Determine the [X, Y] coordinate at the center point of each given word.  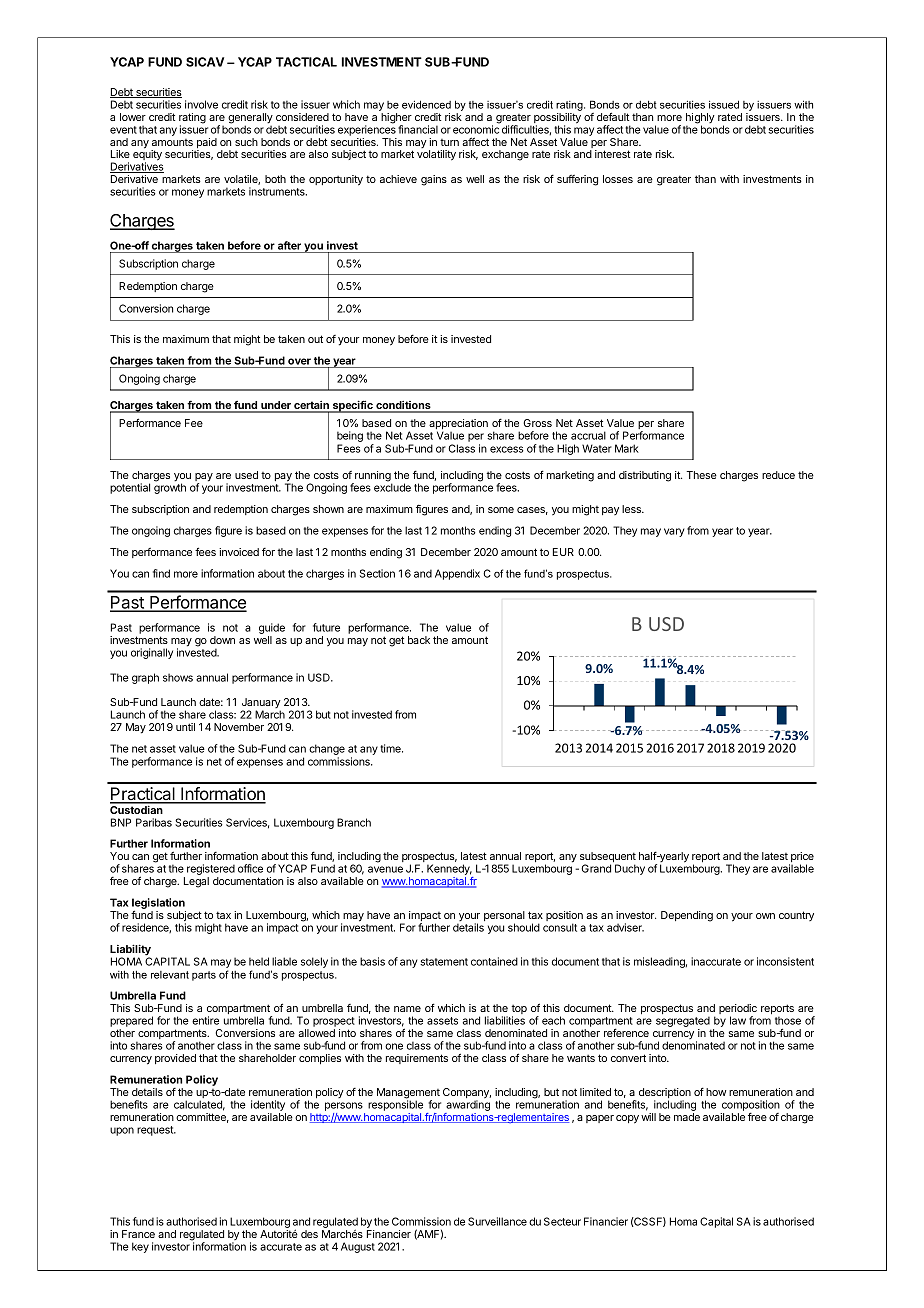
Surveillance [497, 1221]
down [222, 640]
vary [674, 532]
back [419, 640]
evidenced [426, 104]
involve [201, 104]
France [138, 1234]
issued [724, 104]
